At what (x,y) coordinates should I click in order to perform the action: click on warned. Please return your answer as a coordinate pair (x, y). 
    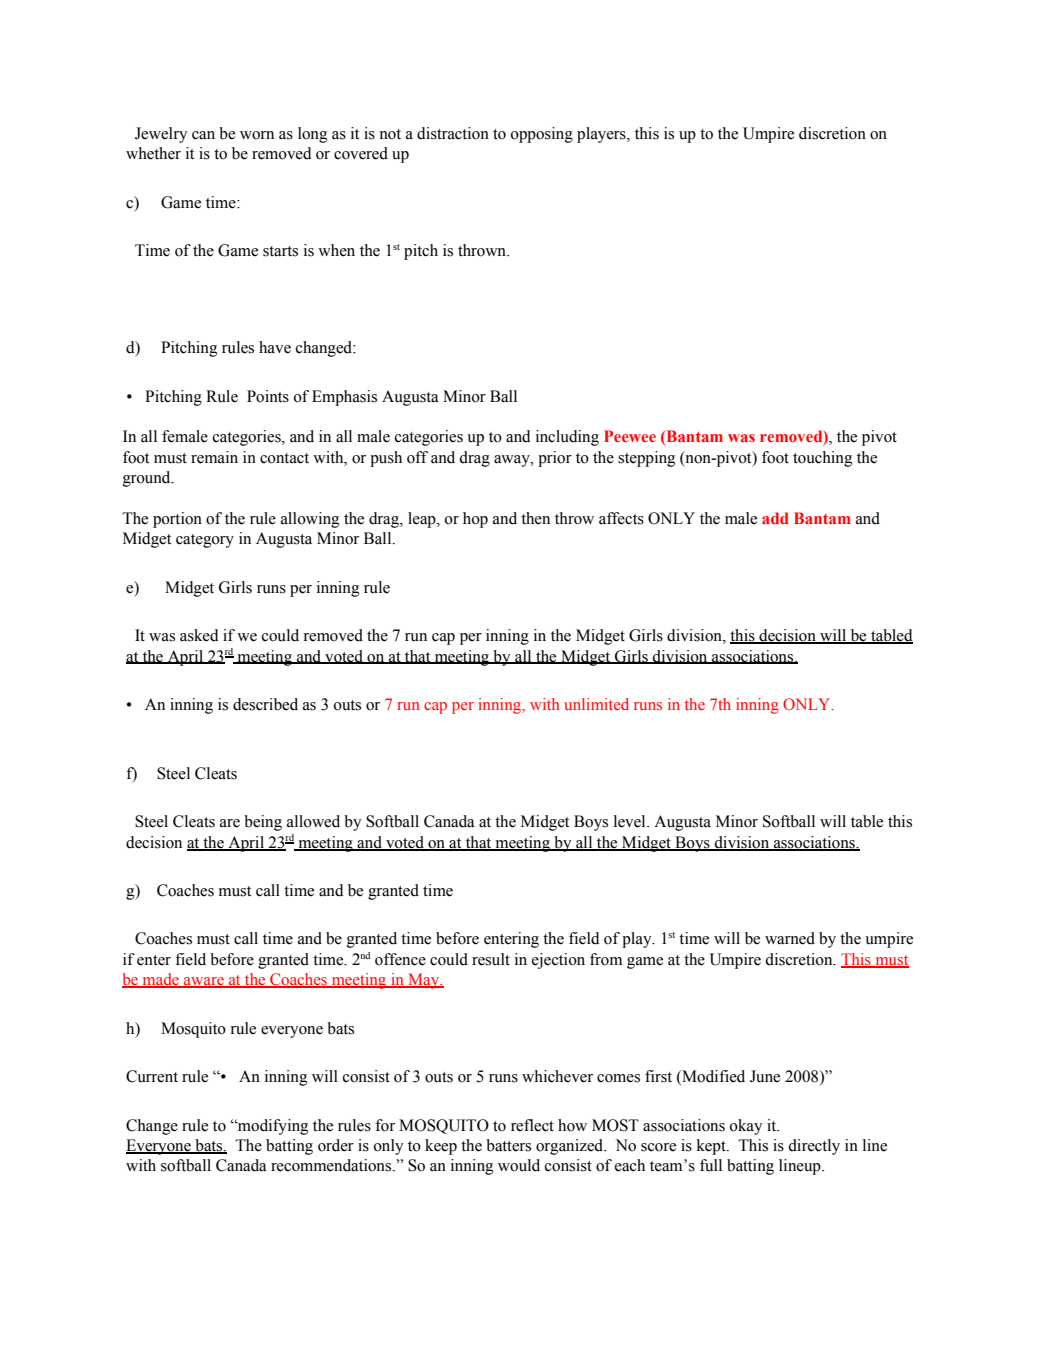
    Looking at the image, I should click on (790, 938).
